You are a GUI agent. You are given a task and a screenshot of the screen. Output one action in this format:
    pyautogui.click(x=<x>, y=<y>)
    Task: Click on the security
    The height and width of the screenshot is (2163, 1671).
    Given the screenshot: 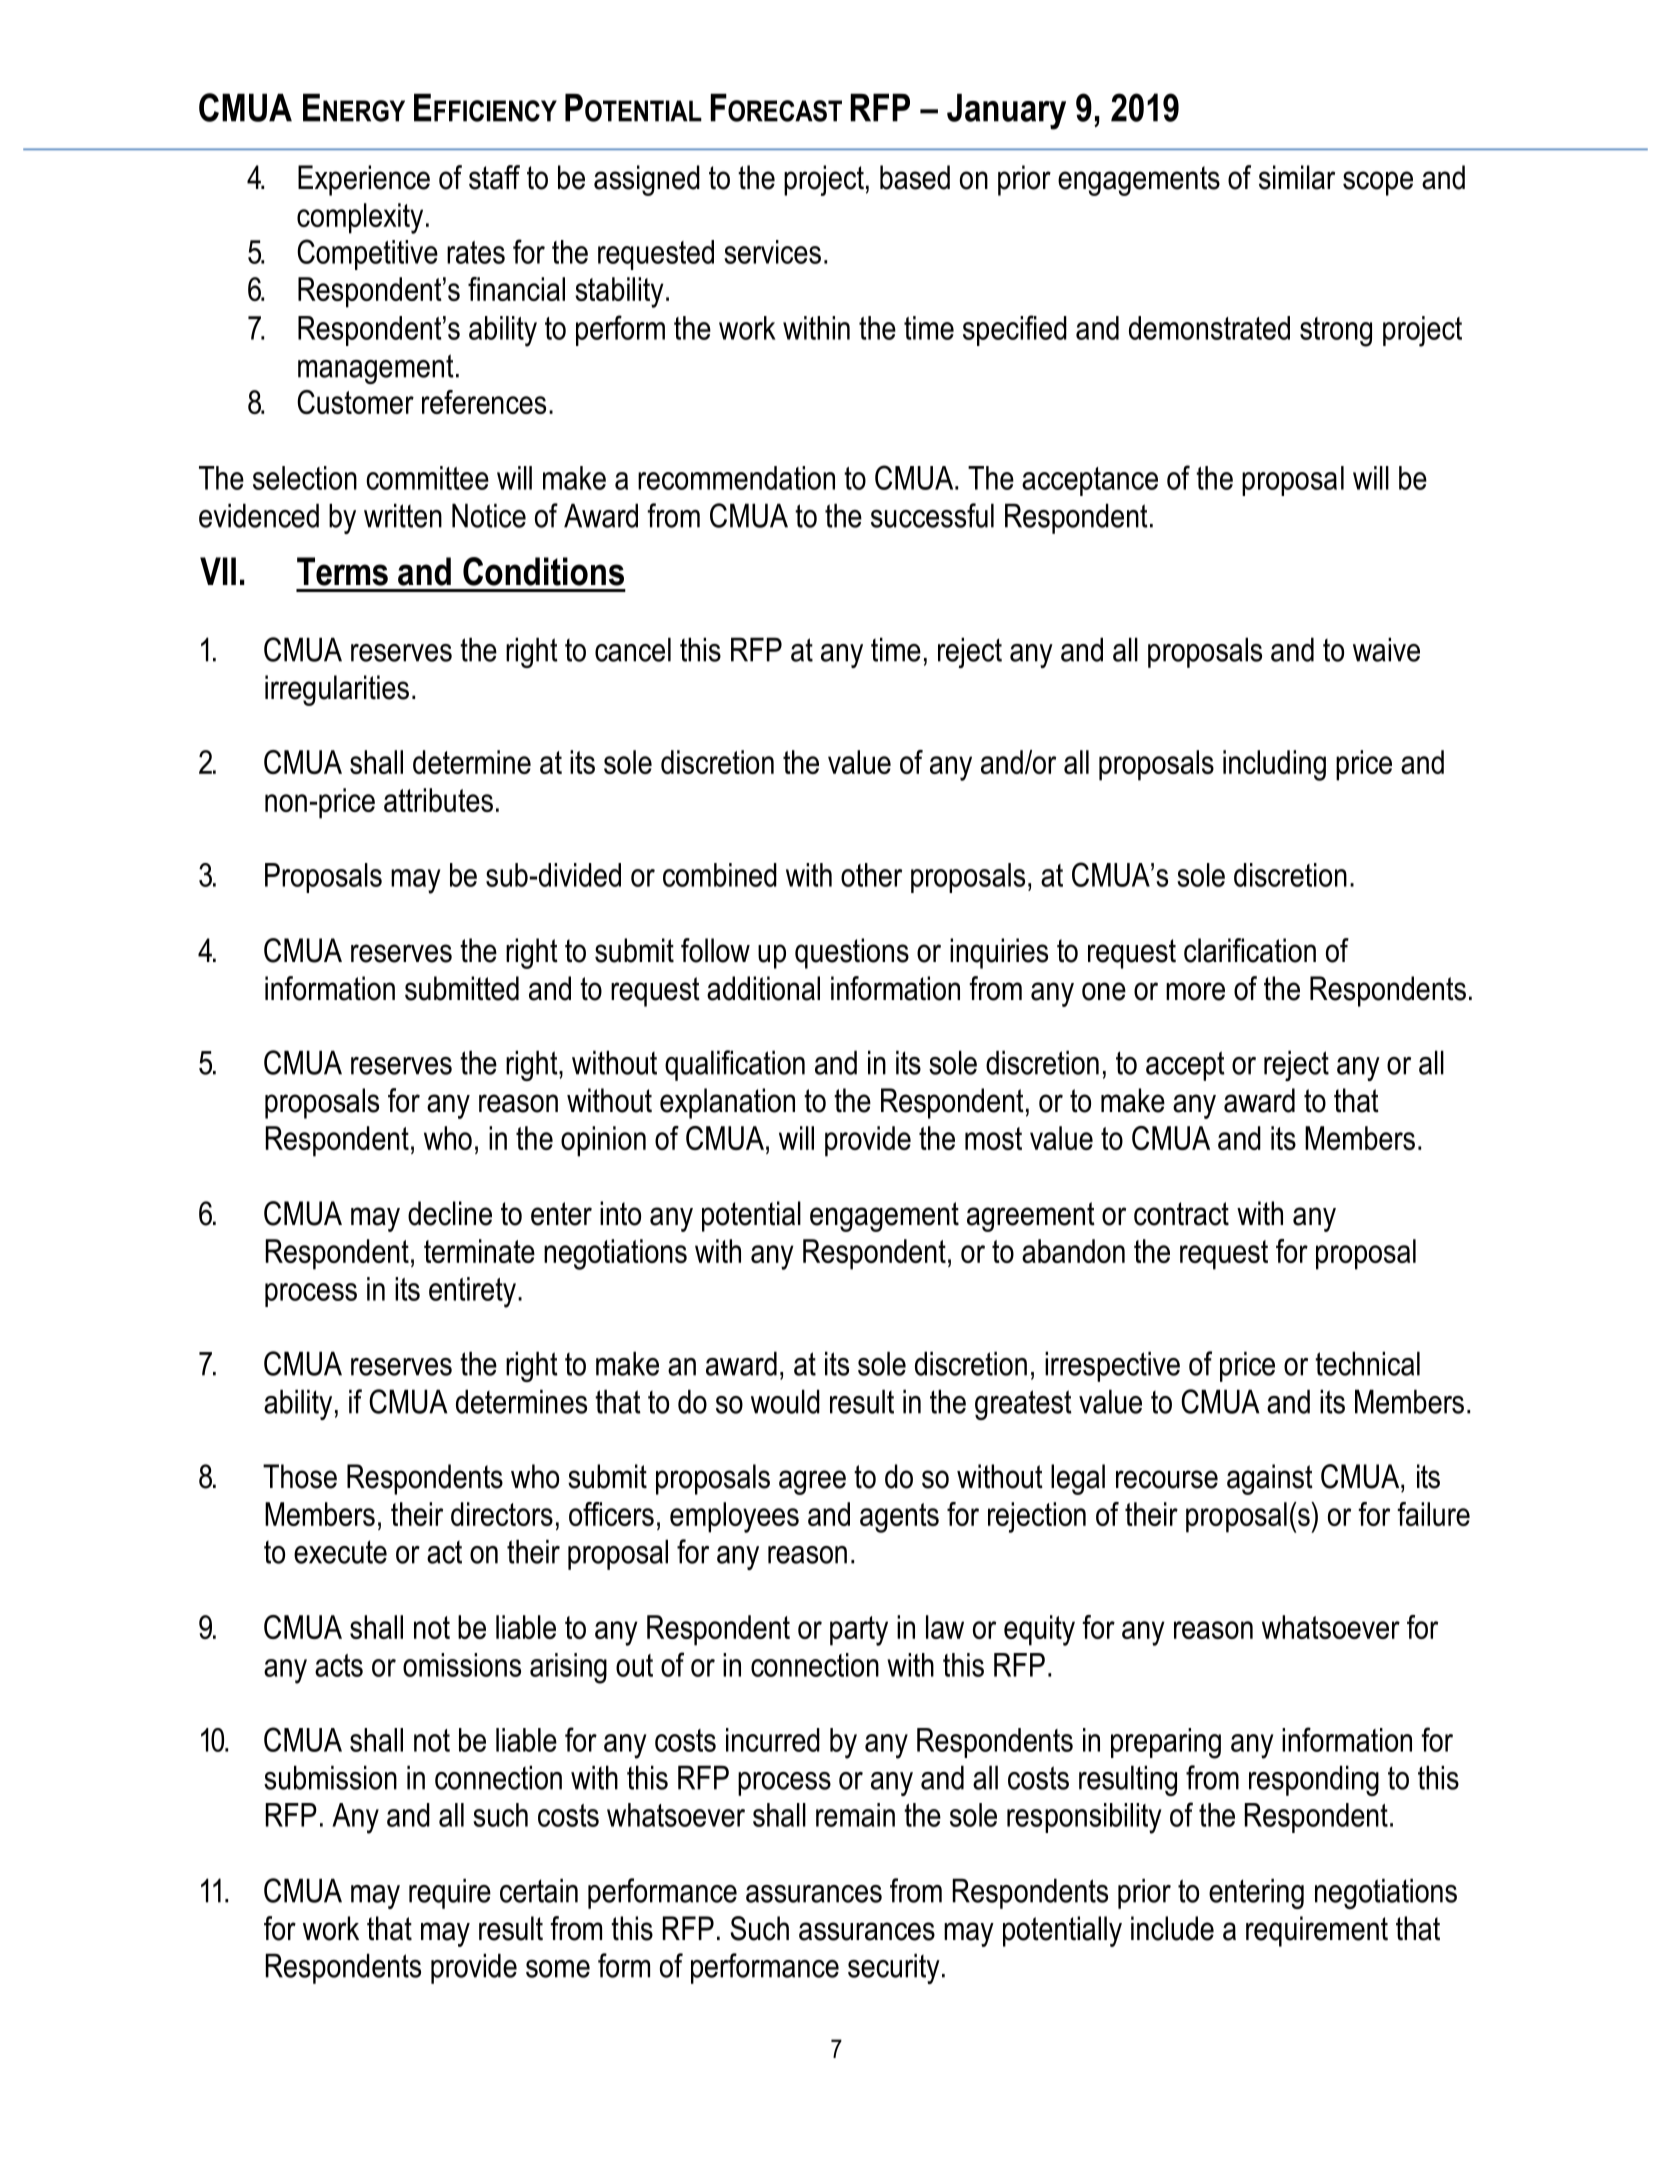 What is the action you would take?
    pyautogui.click(x=894, y=1968)
